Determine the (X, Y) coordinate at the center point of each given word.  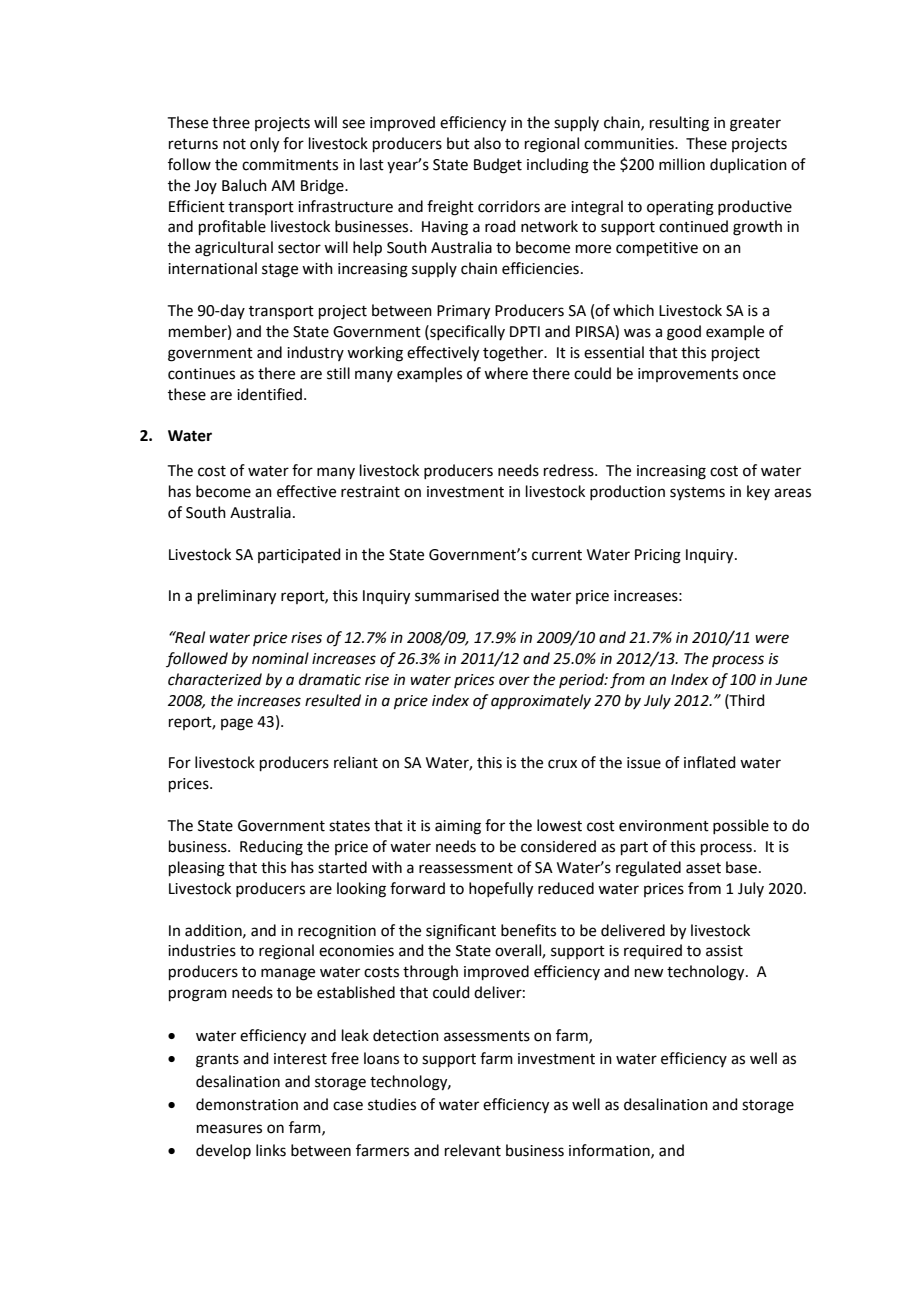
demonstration (247, 1104)
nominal (280, 658)
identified (269, 394)
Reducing (271, 848)
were (772, 639)
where (506, 373)
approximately (541, 702)
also (487, 143)
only (264, 145)
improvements (688, 375)
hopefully (501, 890)
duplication (748, 165)
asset (703, 868)
